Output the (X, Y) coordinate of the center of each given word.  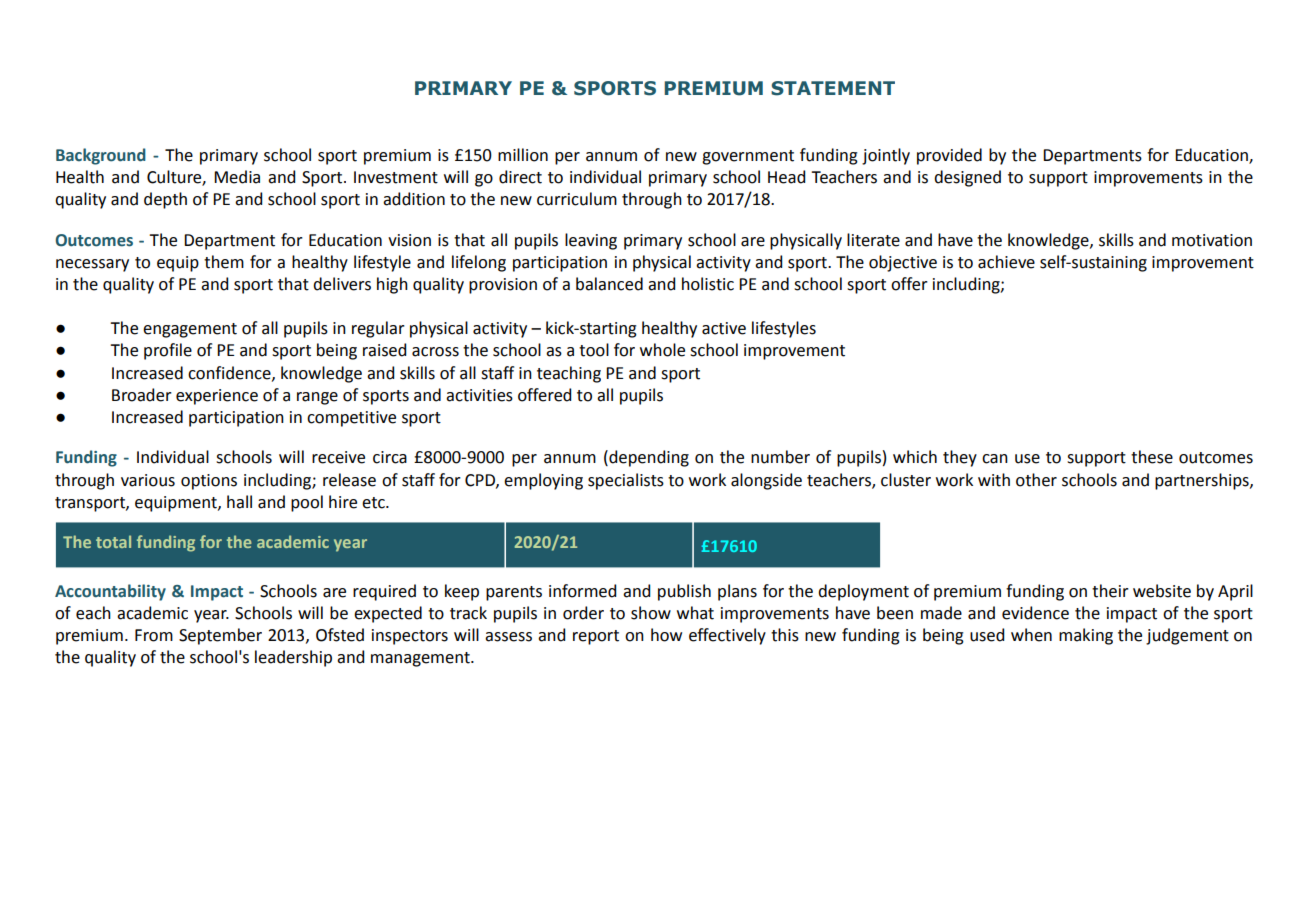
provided (949, 156)
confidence (230, 373)
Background (101, 156)
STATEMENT (833, 88)
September (220, 636)
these (1152, 457)
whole (662, 350)
